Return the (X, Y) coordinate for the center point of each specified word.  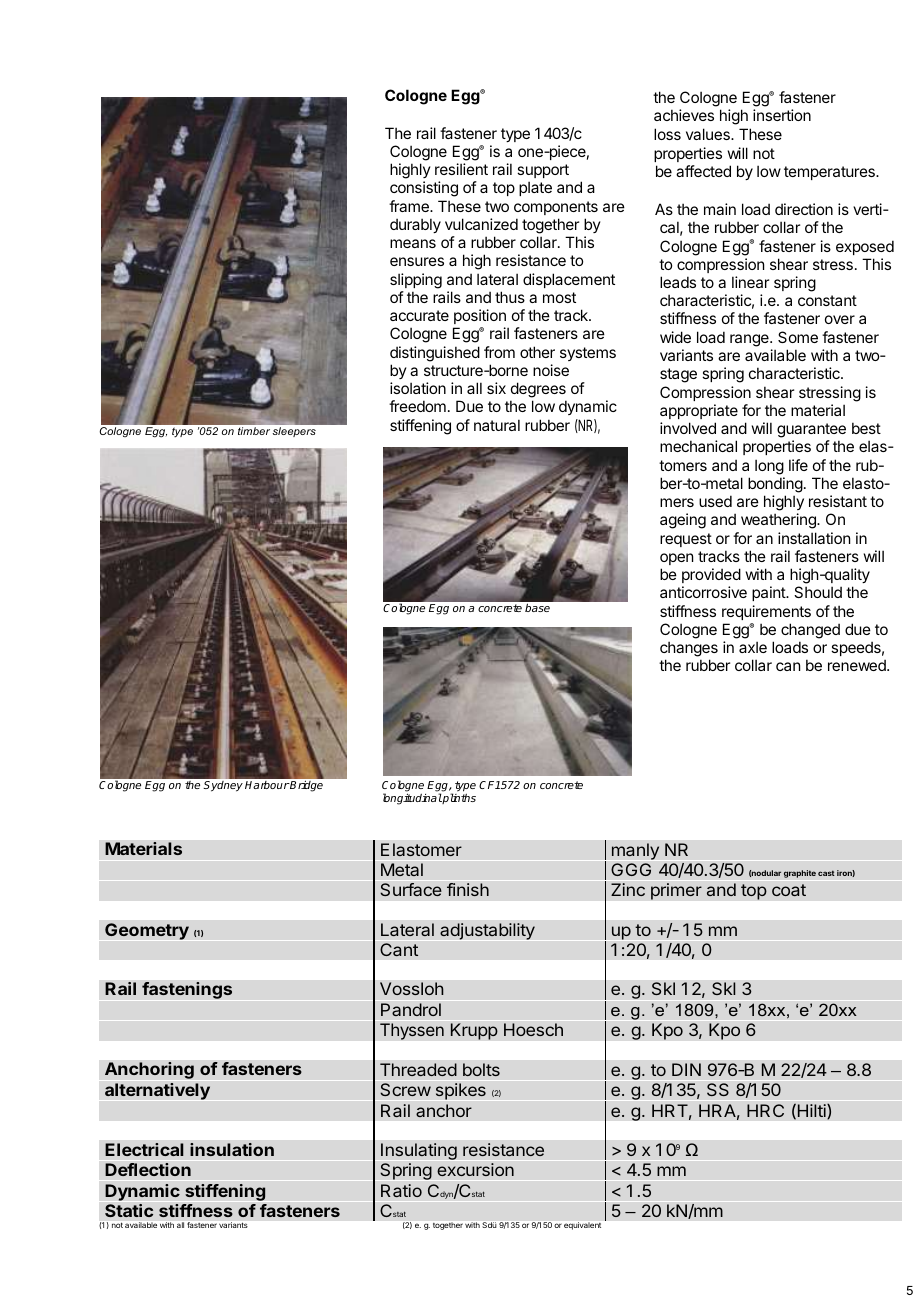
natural (497, 425)
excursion (475, 1170)
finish (468, 890)
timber (254, 431)
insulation (232, 1150)
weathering (779, 521)
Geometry (147, 931)
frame (410, 206)
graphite (800, 874)
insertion (782, 115)
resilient (461, 169)
